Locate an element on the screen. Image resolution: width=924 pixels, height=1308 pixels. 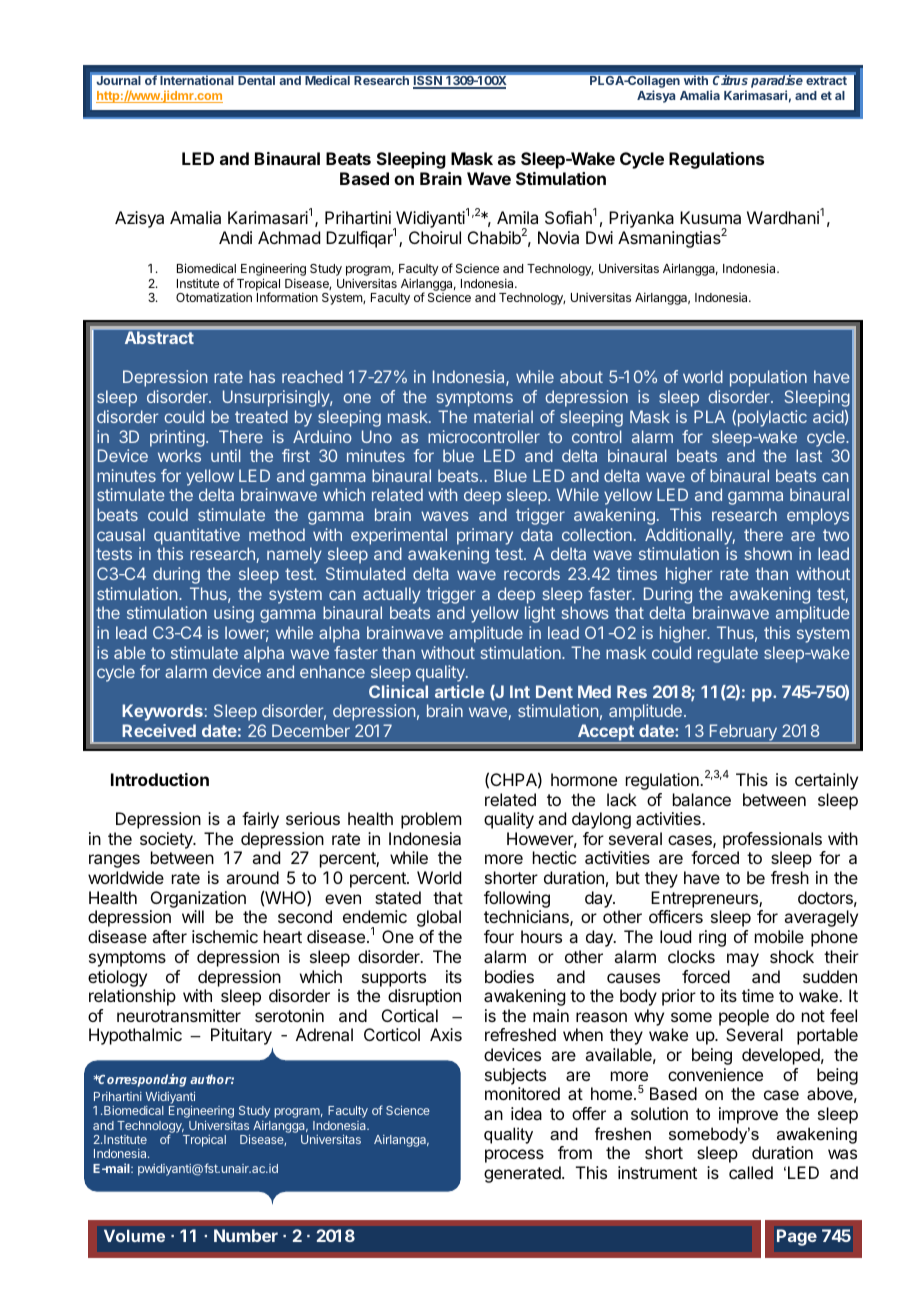
neurotransmitter is located at coordinates (179, 1015).
